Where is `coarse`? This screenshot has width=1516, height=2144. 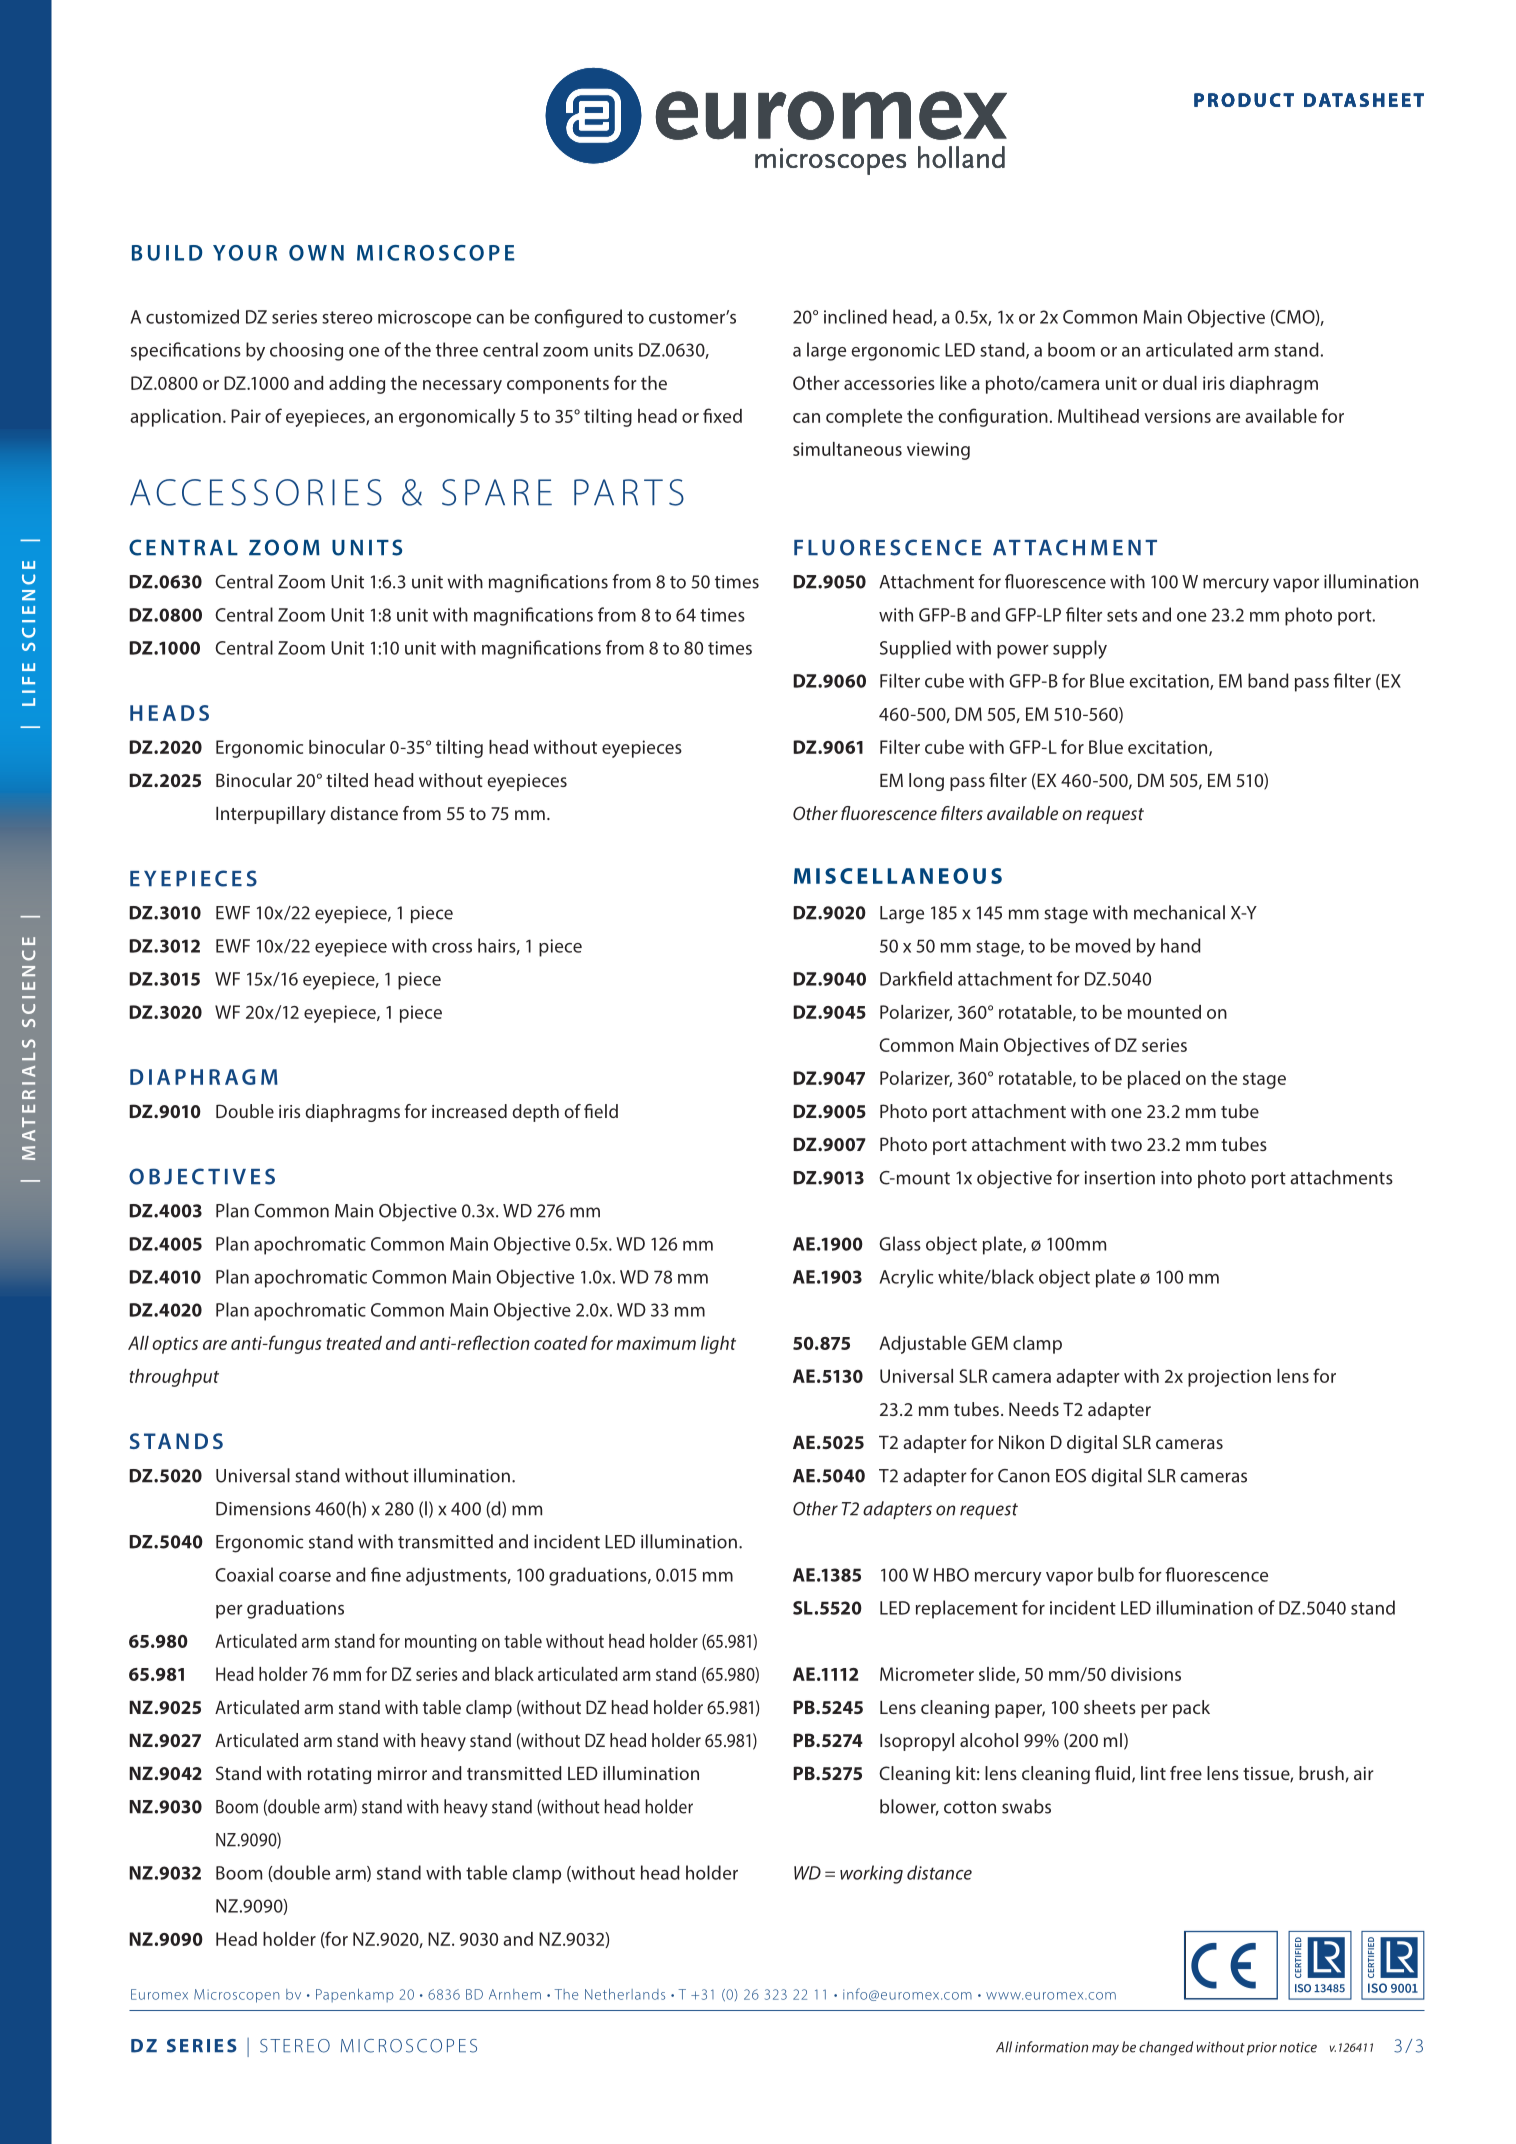 coarse is located at coordinates (305, 1577).
